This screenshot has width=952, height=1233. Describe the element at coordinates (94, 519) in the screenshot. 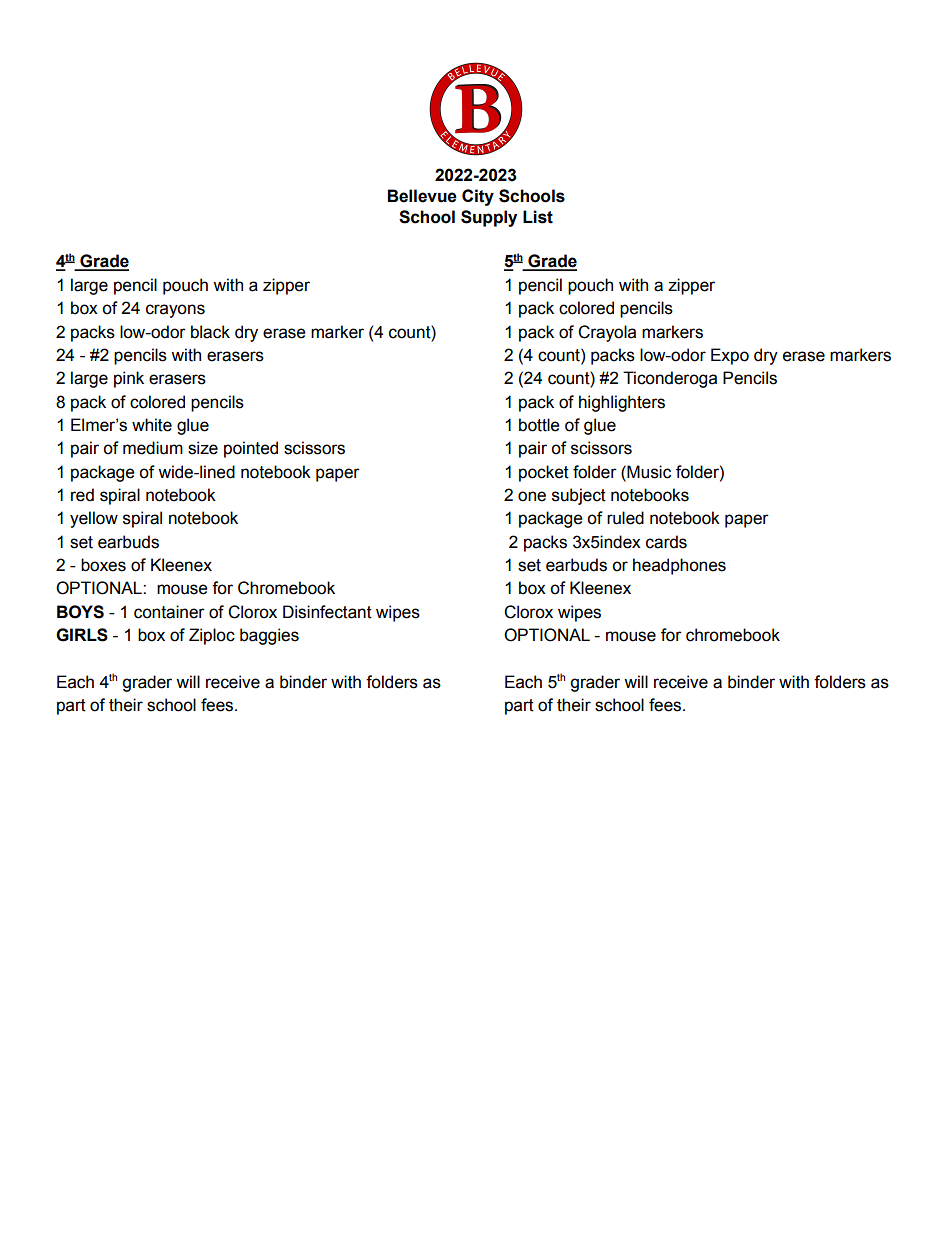

I see `yellow` at that location.
